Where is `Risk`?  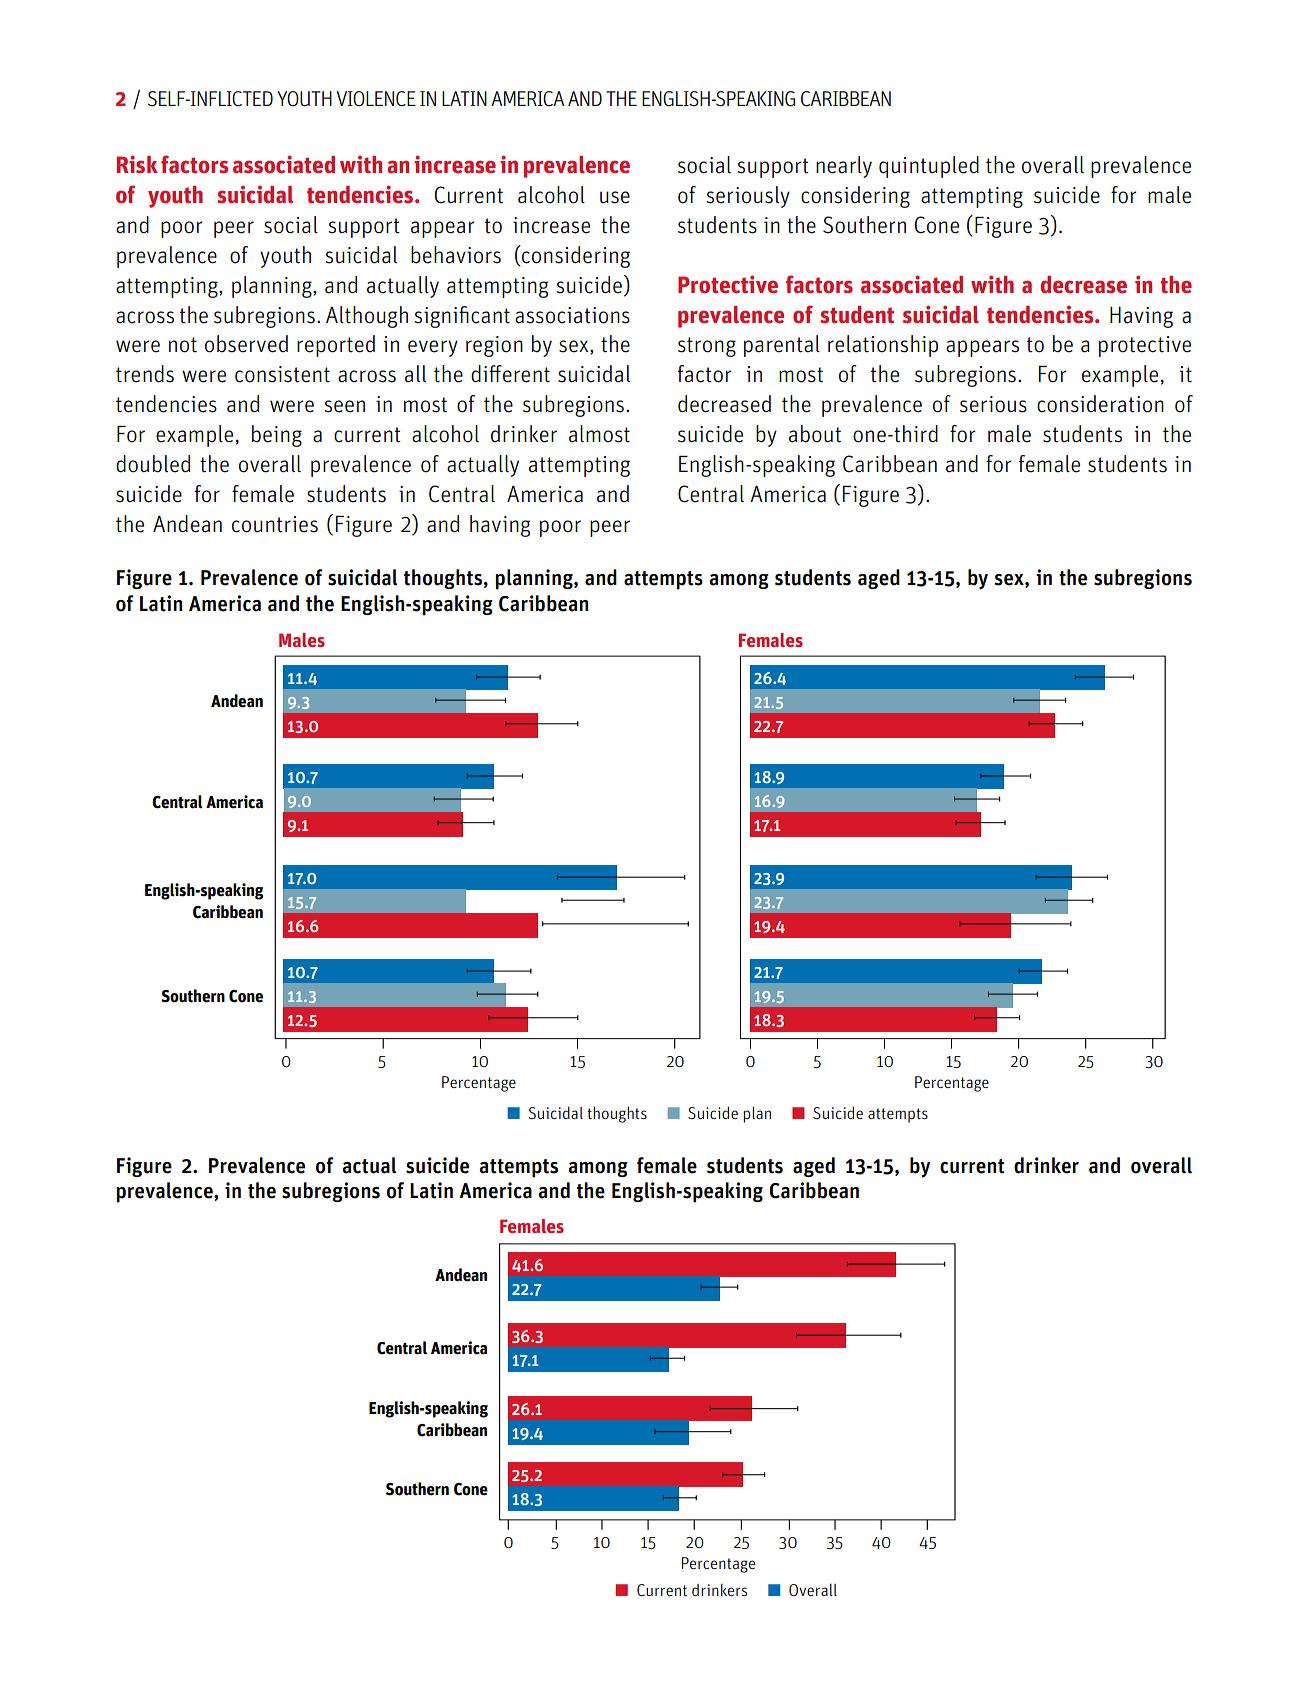 Risk is located at coordinates (137, 164).
